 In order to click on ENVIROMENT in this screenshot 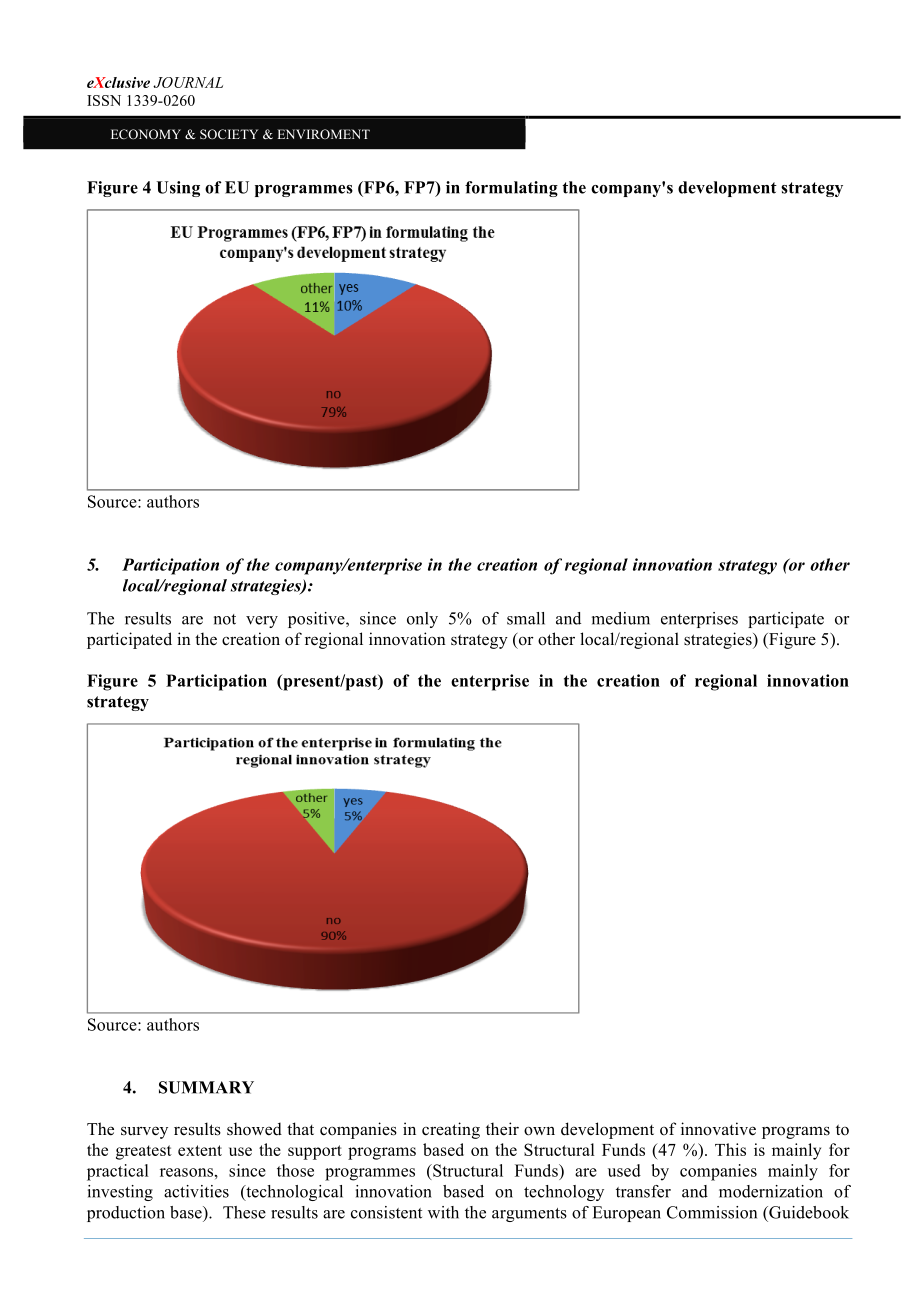, I will do `click(323, 134)`.
